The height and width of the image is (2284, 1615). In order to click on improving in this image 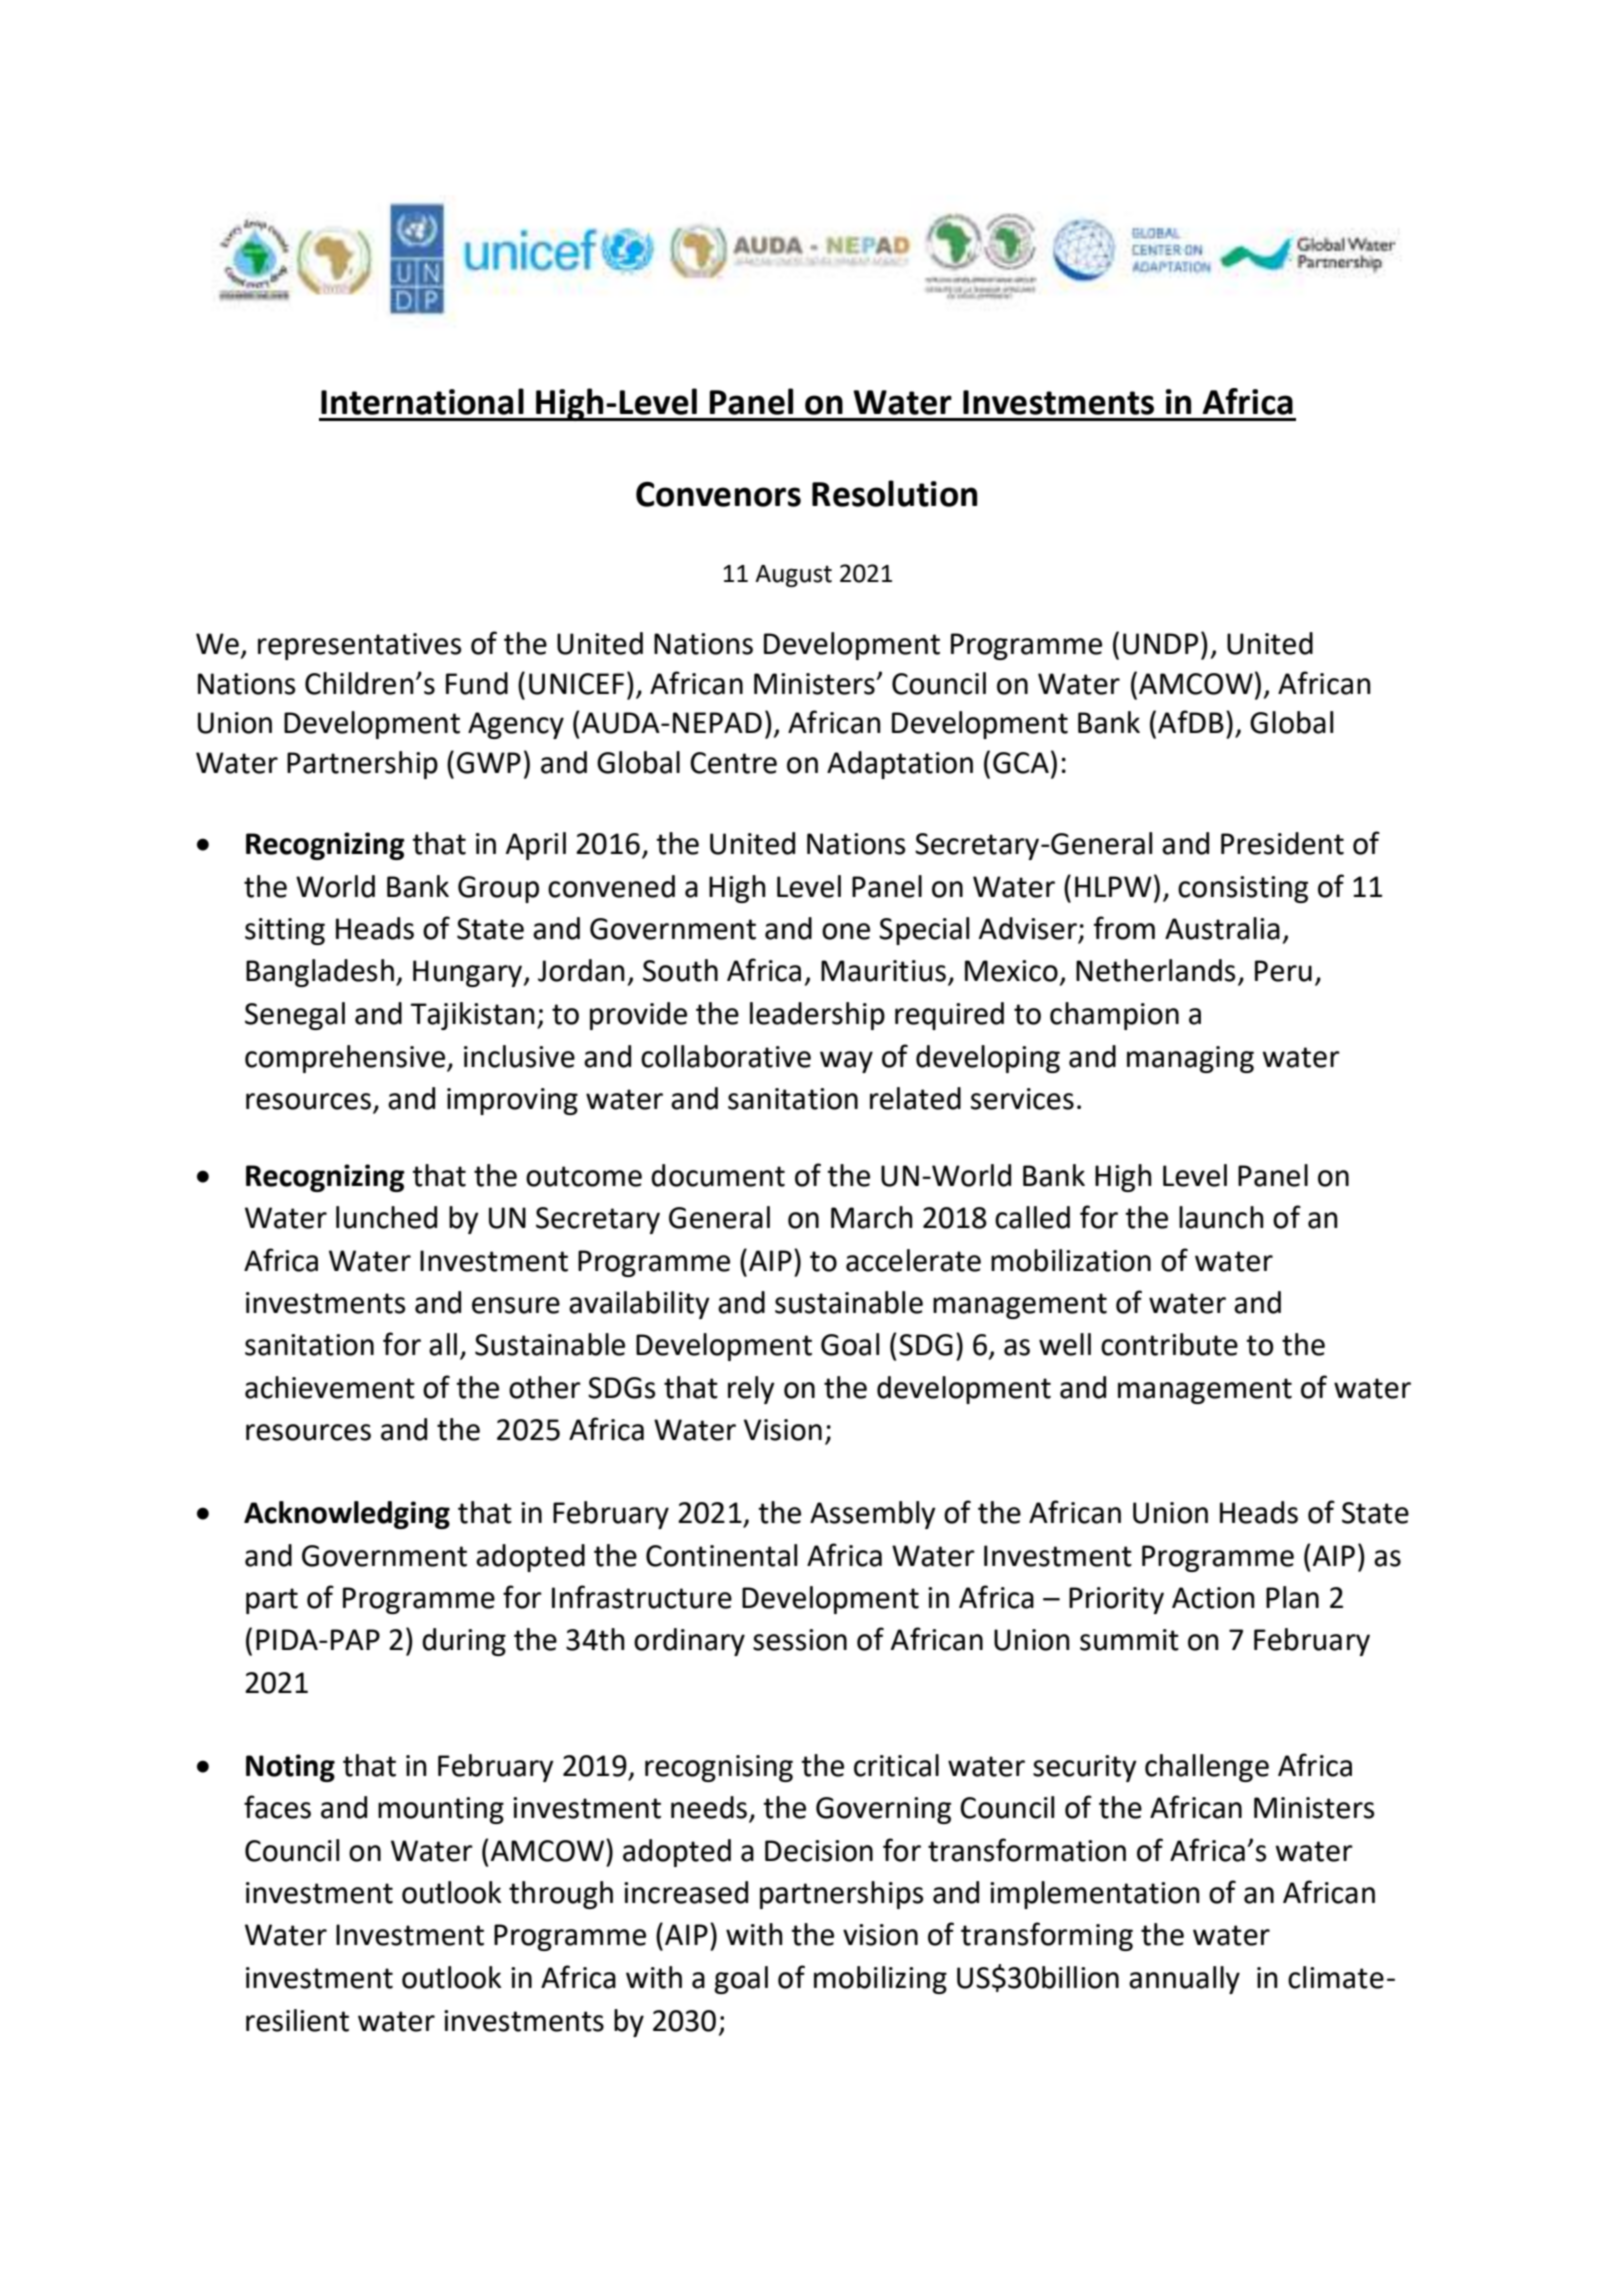, I will do `click(512, 1101)`.
